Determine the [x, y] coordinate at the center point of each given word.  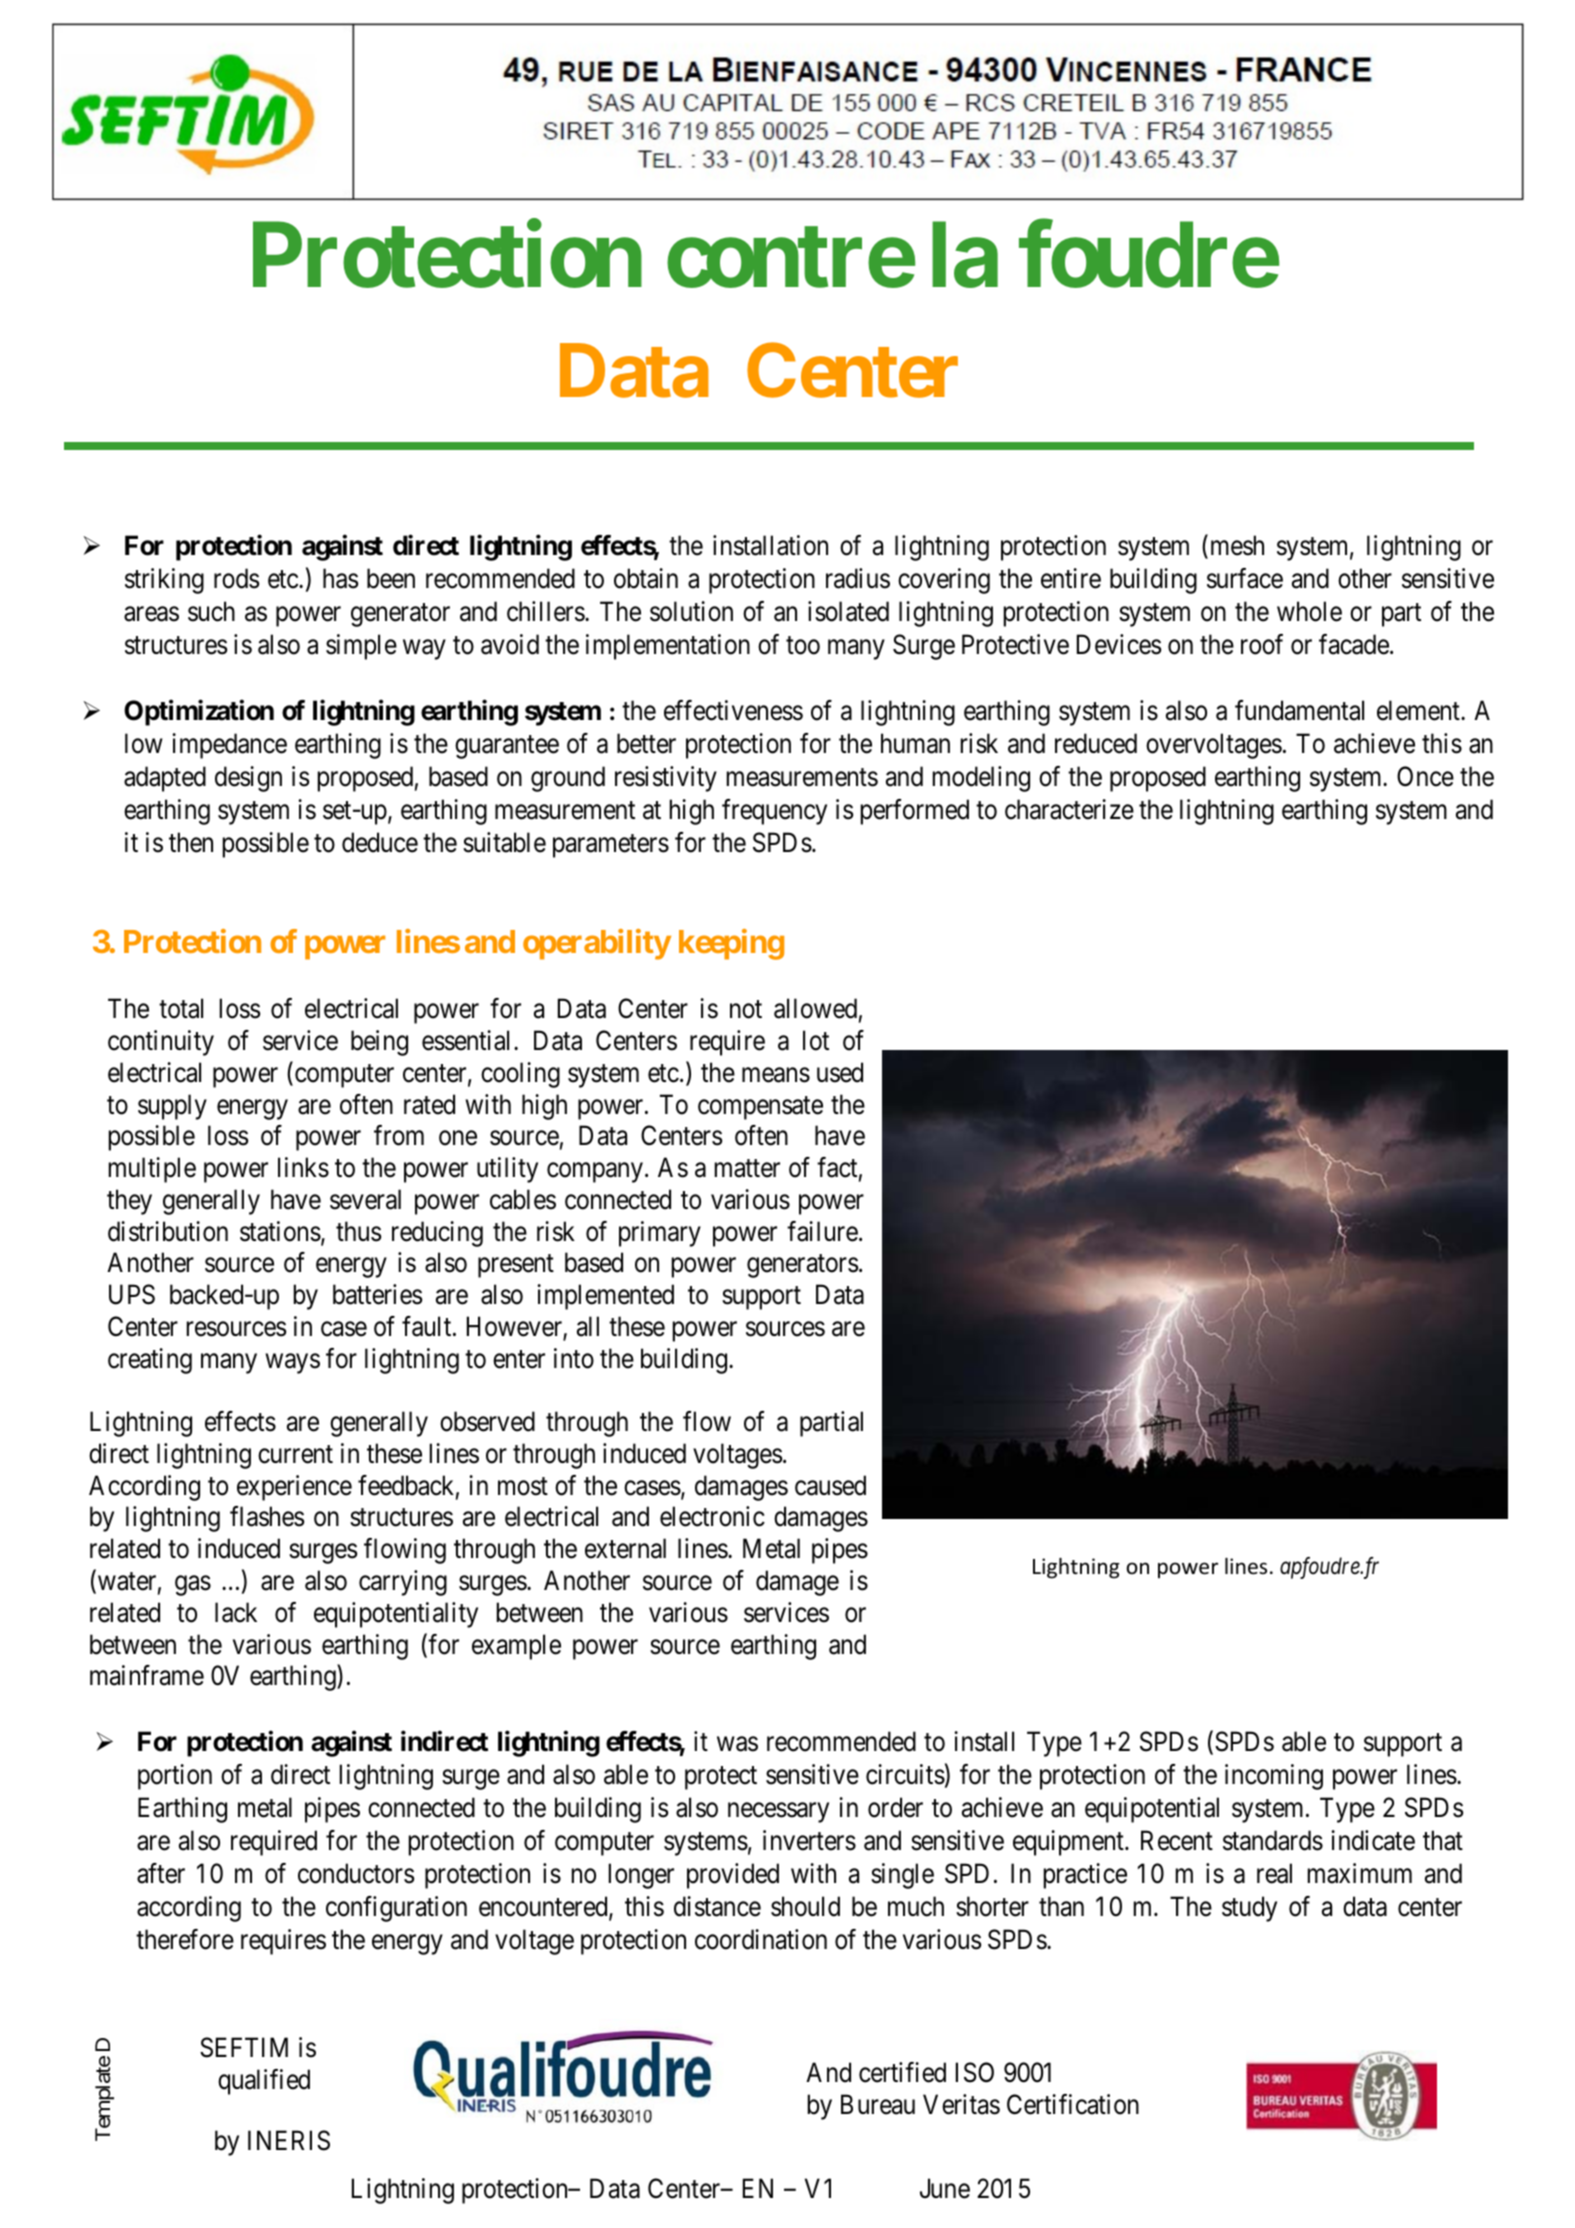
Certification [1073, 2104]
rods [236, 578]
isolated [848, 611]
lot [816, 1040]
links [303, 1167]
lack [236, 1612]
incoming [1274, 1777]
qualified [264, 2082]
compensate [760, 1108]
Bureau [878, 2105]
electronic [712, 1516]
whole [1309, 611]
